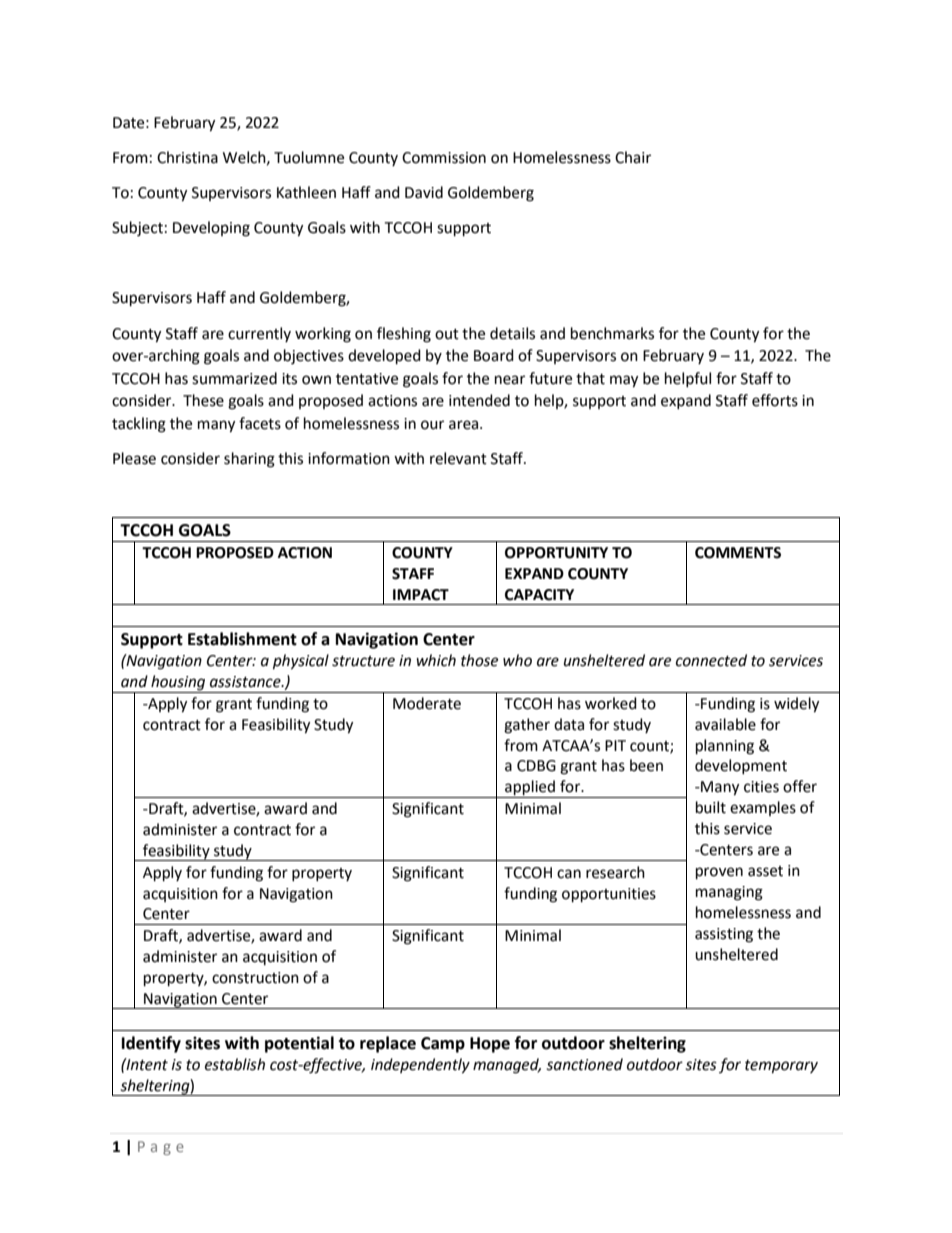 The width and height of the screenshot is (952, 1233). Describe the element at coordinates (711, 660) in the screenshot. I see `connected` at that location.
